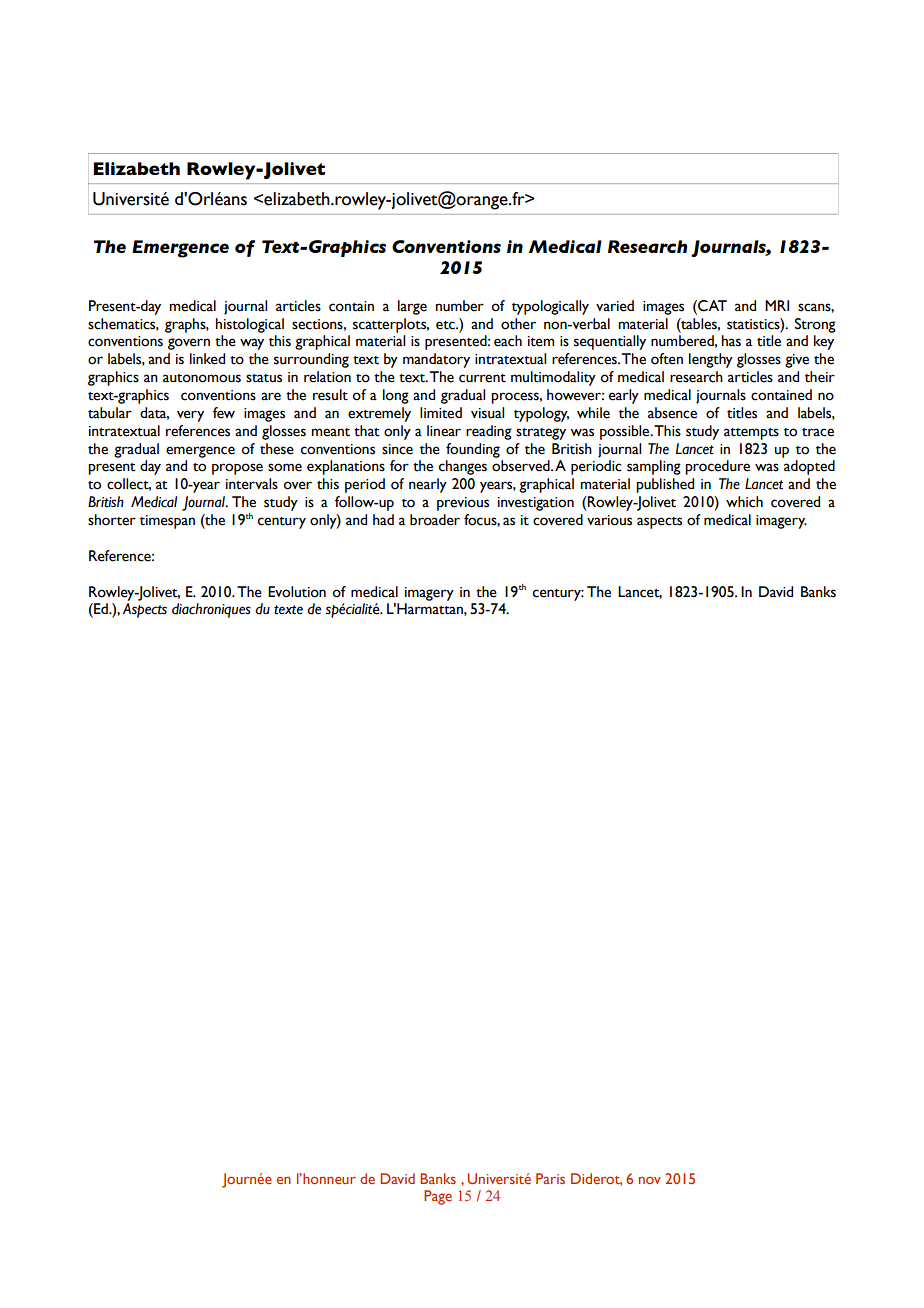 Image resolution: width=924 pixels, height=1308 pixels. Describe the element at coordinates (207, 359) in the screenshot. I see `linked` at that location.
